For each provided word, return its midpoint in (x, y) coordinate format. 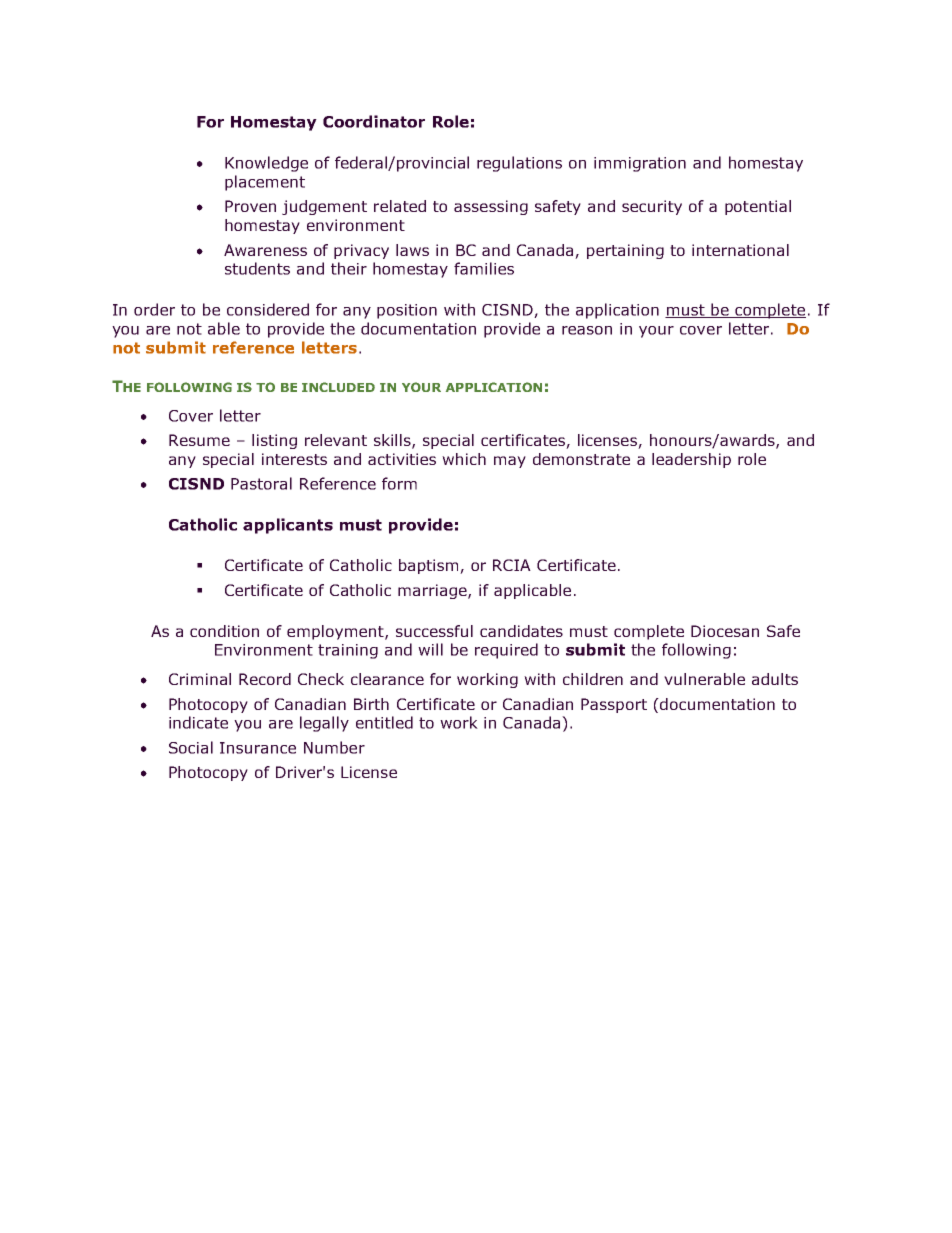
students (257, 268)
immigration (640, 164)
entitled (384, 722)
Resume (199, 440)
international (740, 250)
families (484, 268)
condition (224, 631)
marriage (433, 591)
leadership (691, 460)
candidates (521, 631)
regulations (519, 164)
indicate (198, 722)
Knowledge (266, 164)
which (464, 459)
